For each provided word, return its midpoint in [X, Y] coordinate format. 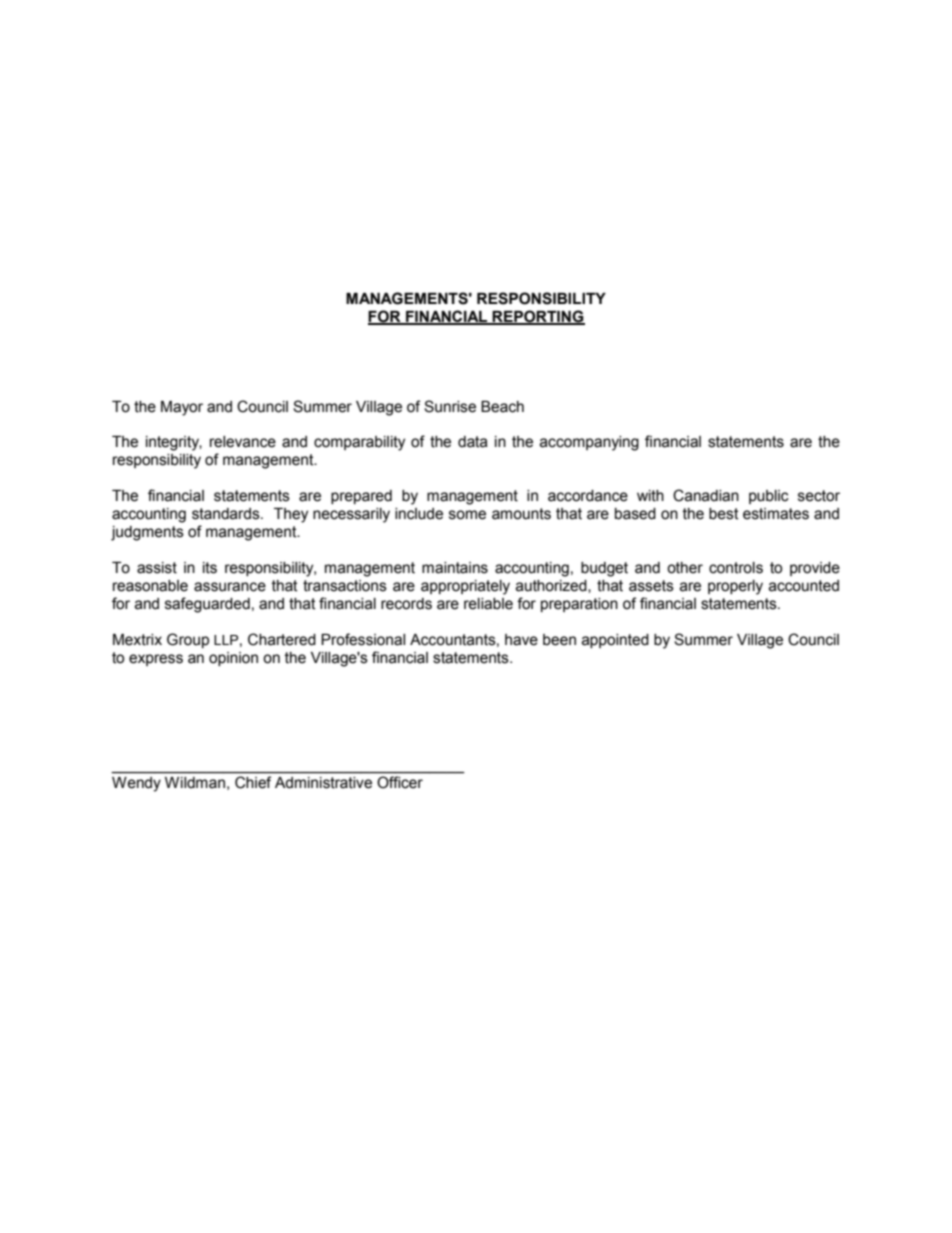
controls [736, 568]
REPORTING [538, 317]
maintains [455, 568]
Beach [502, 407]
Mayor [182, 408]
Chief [253, 782]
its [210, 568]
